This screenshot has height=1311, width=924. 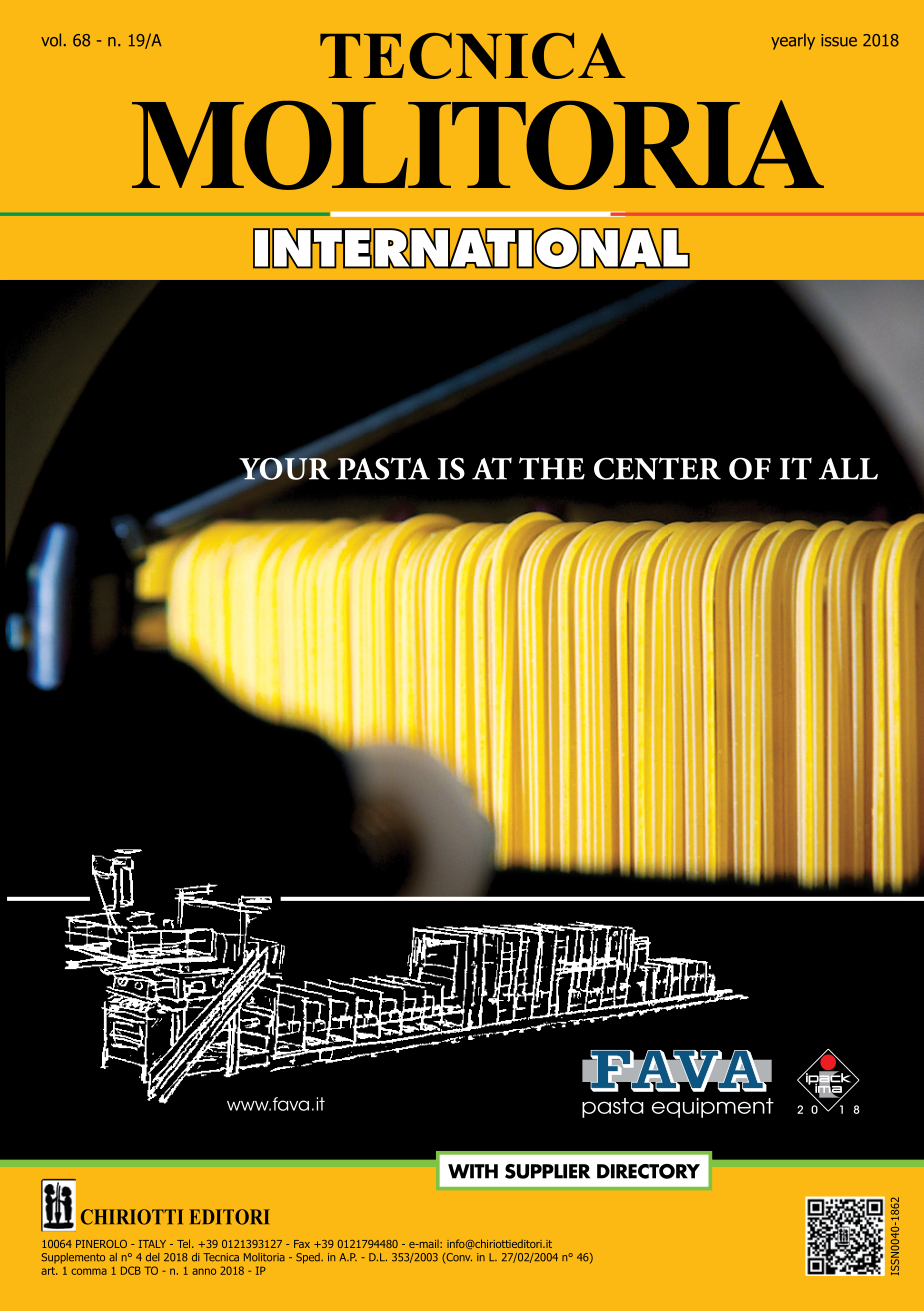 I want to click on ITALY, so click(x=152, y=1244).
